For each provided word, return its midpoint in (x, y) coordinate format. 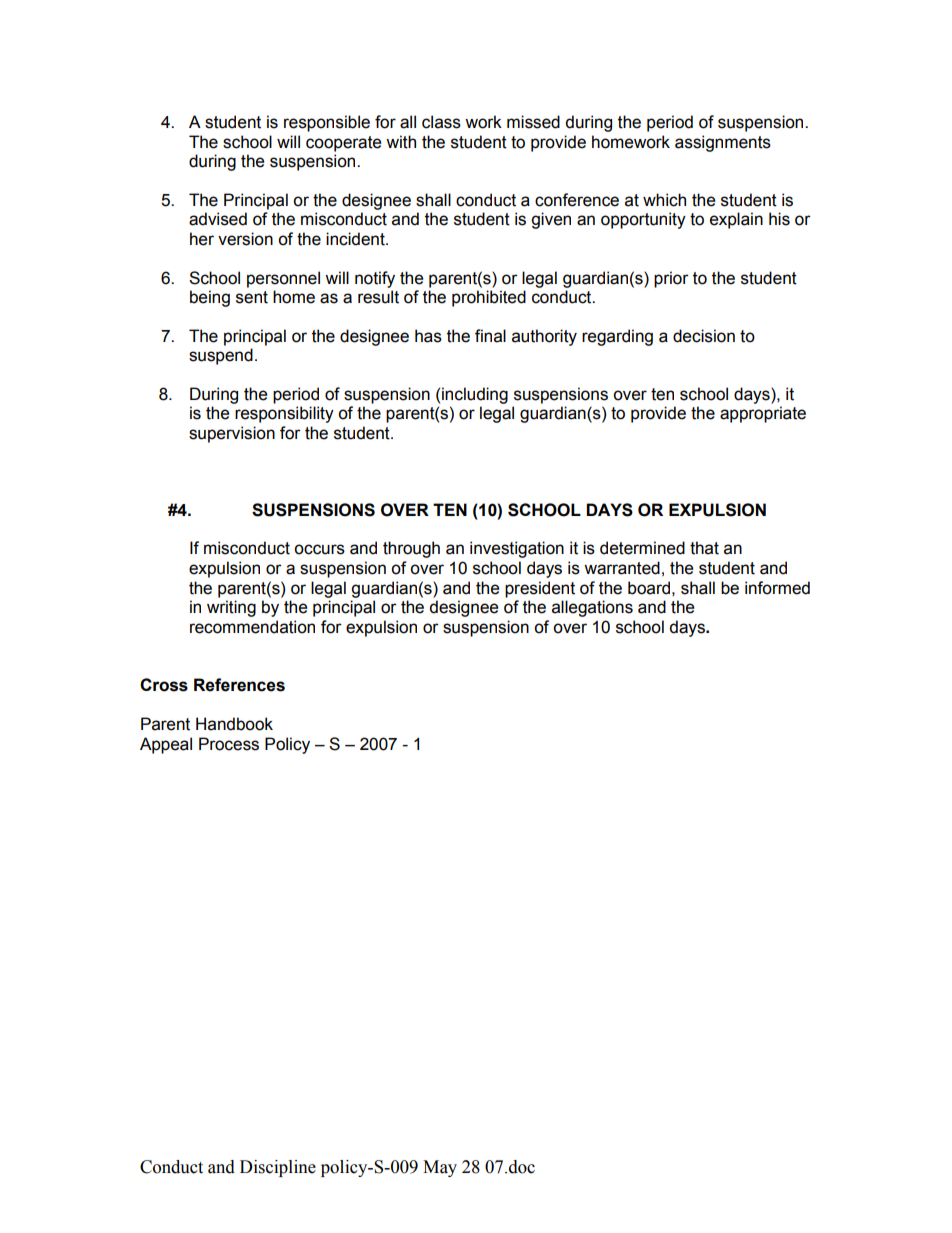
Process (229, 744)
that (704, 548)
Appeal (166, 745)
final (490, 336)
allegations (592, 608)
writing (231, 608)
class (441, 122)
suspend (221, 356)
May (440, 1168)
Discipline (278, 1168)
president (540, 589)
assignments (723, 143)
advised (218, 219)
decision (704, 336)
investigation (517, 549)
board (649, 588)
